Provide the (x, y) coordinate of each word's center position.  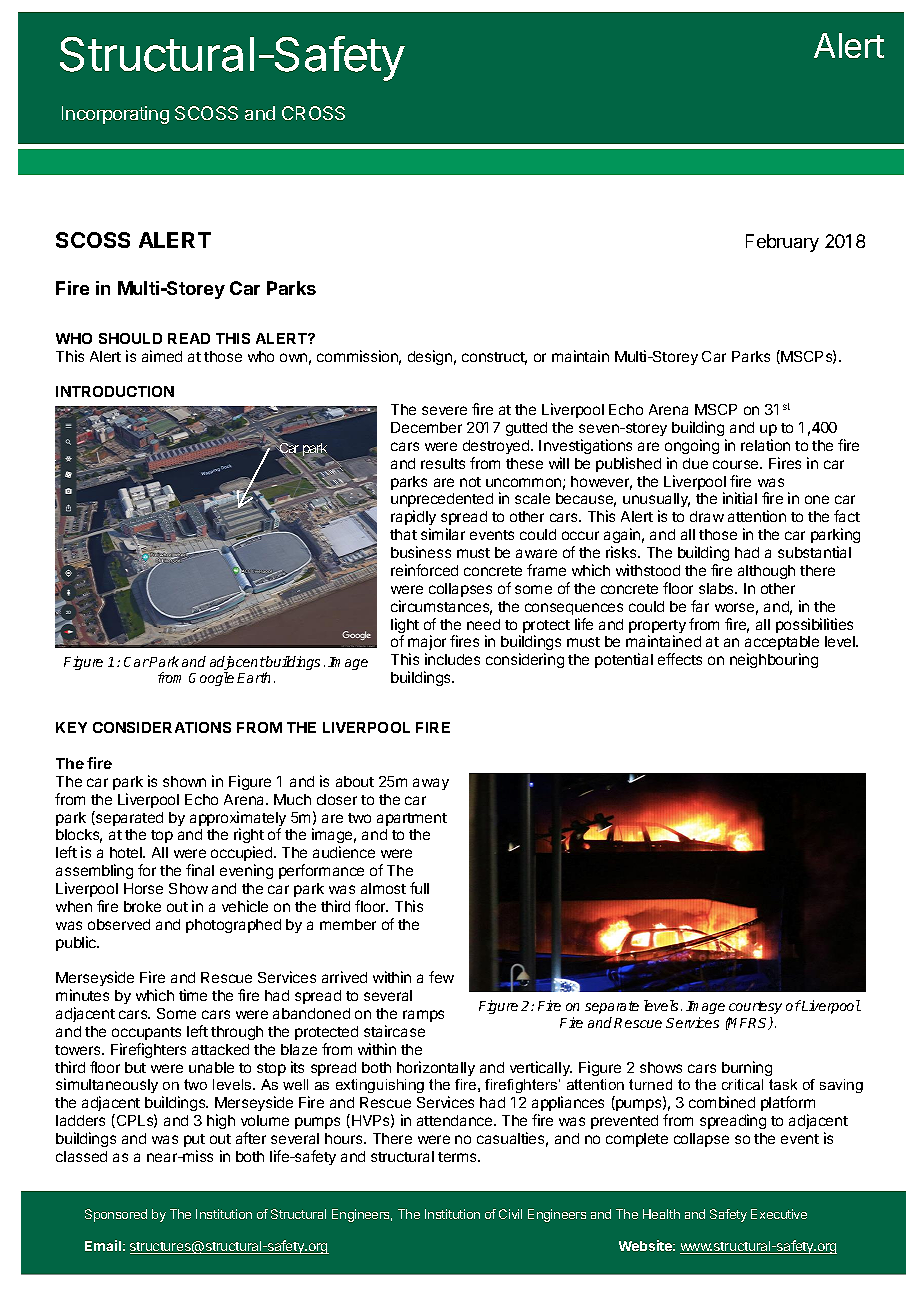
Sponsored (116, 1215)
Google (211, 679)
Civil (510, 1214)
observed (119, 924)
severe (444, 410)
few (441, 977)
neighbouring (774, 660)
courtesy (755, 1007)
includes (452, 659)
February (782, 243)
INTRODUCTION (115, 391)
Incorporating (115, 115)
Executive (779, 1214)
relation (765, 445)
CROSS (313, 113)
